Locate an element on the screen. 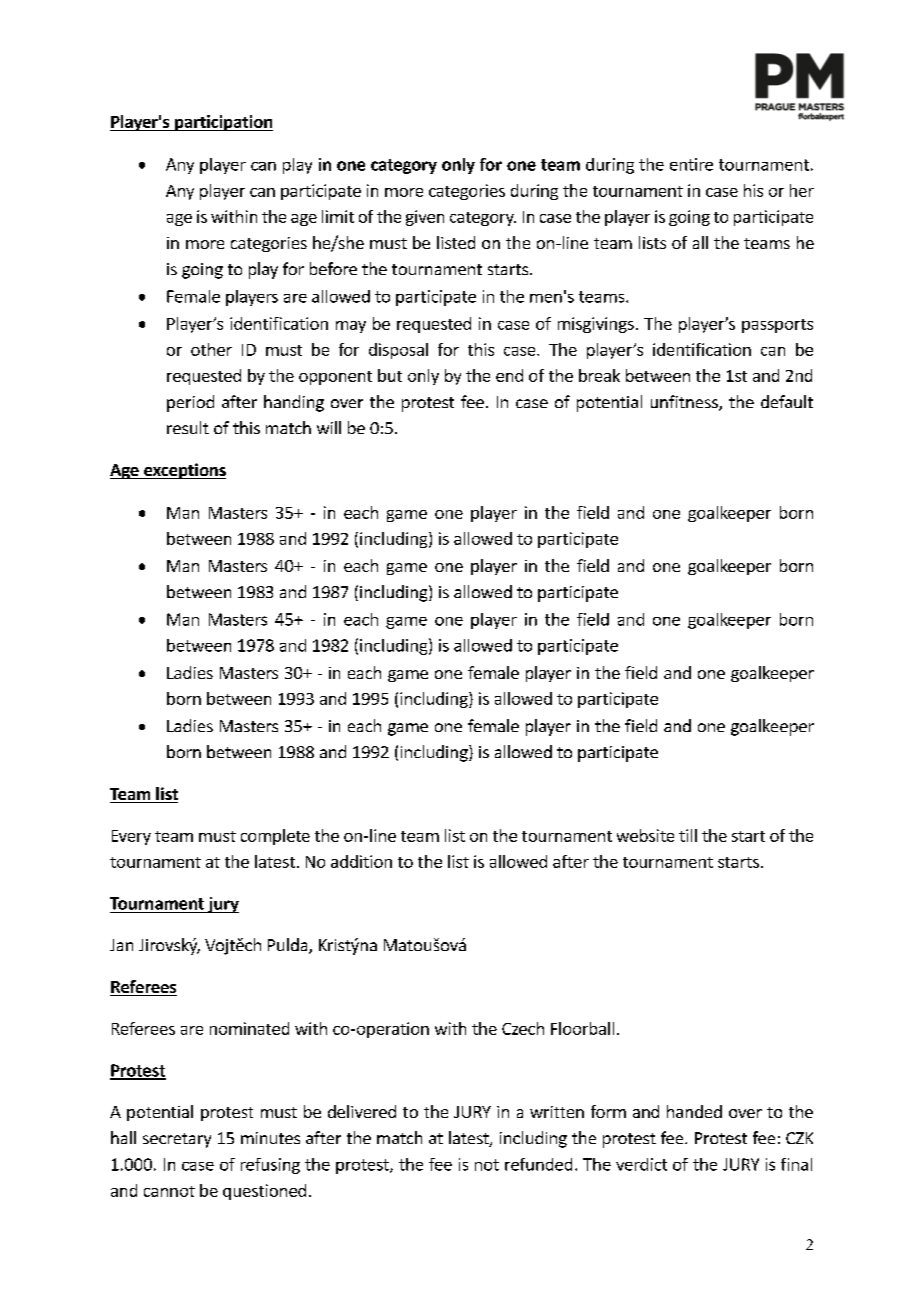 This screenshot has height=1308, width=924. default is located at coordinates (787, 401).
